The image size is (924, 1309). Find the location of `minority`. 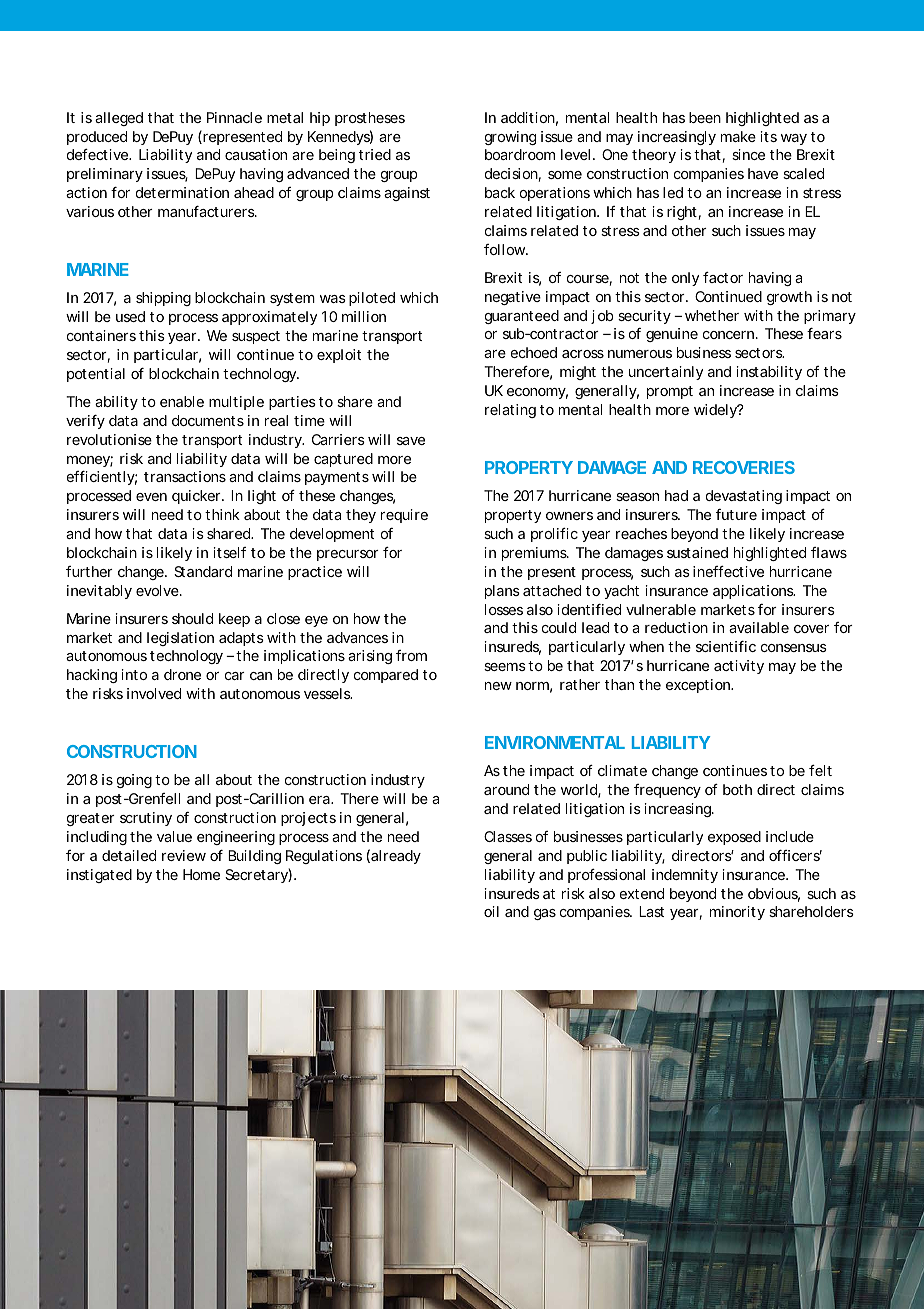

minority is located at coordinates (737, 913).
